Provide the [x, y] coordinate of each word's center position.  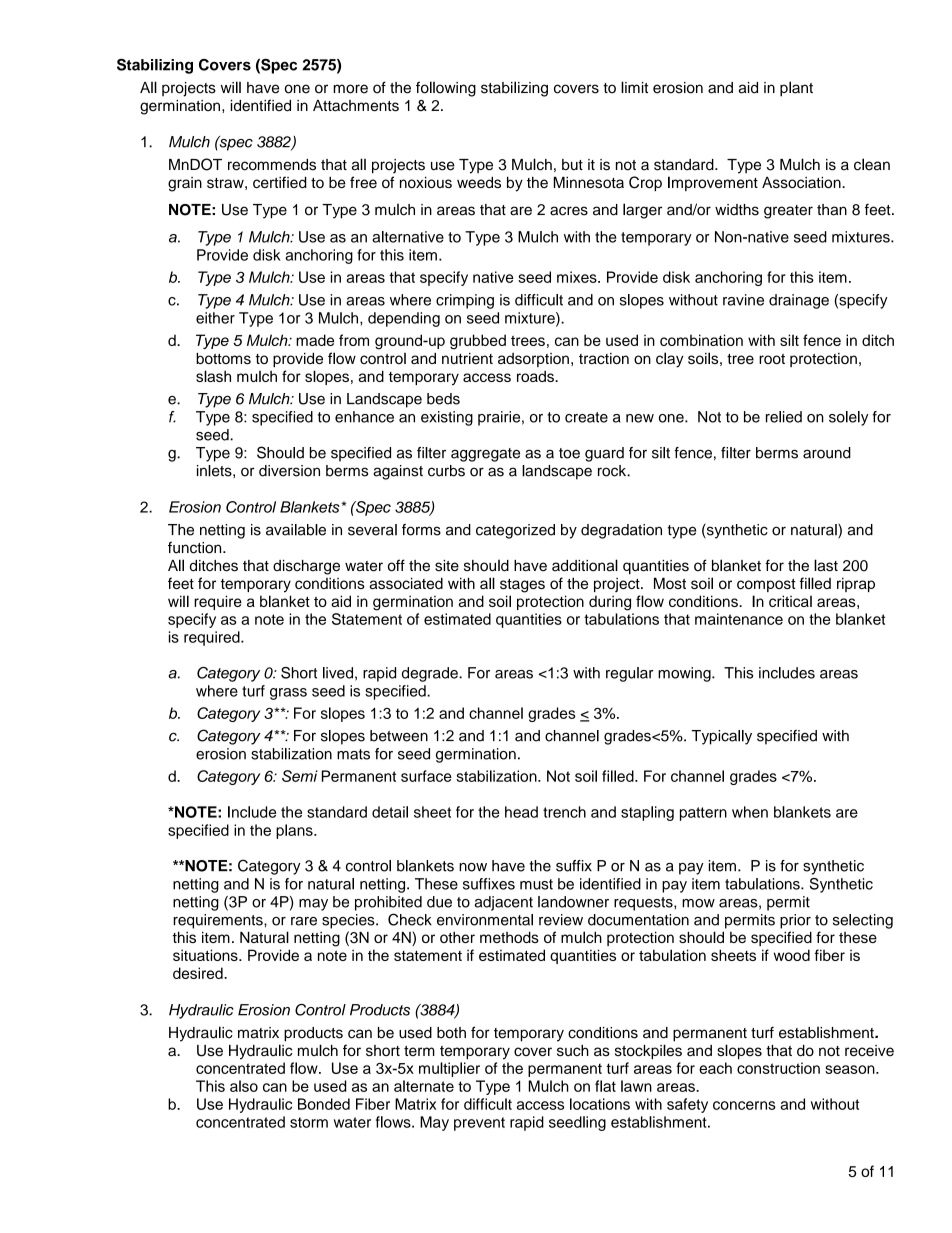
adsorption [533, 360]
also [244, 1086]
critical [790, 601]
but [572, 165]
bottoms [223, 358]
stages [522, 586]
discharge [306, 567]
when [750, 812]
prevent [479, 1124]
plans [295, 831]
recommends [272, 165]
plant [796, 89]
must [536, 884]
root [772, 359]
